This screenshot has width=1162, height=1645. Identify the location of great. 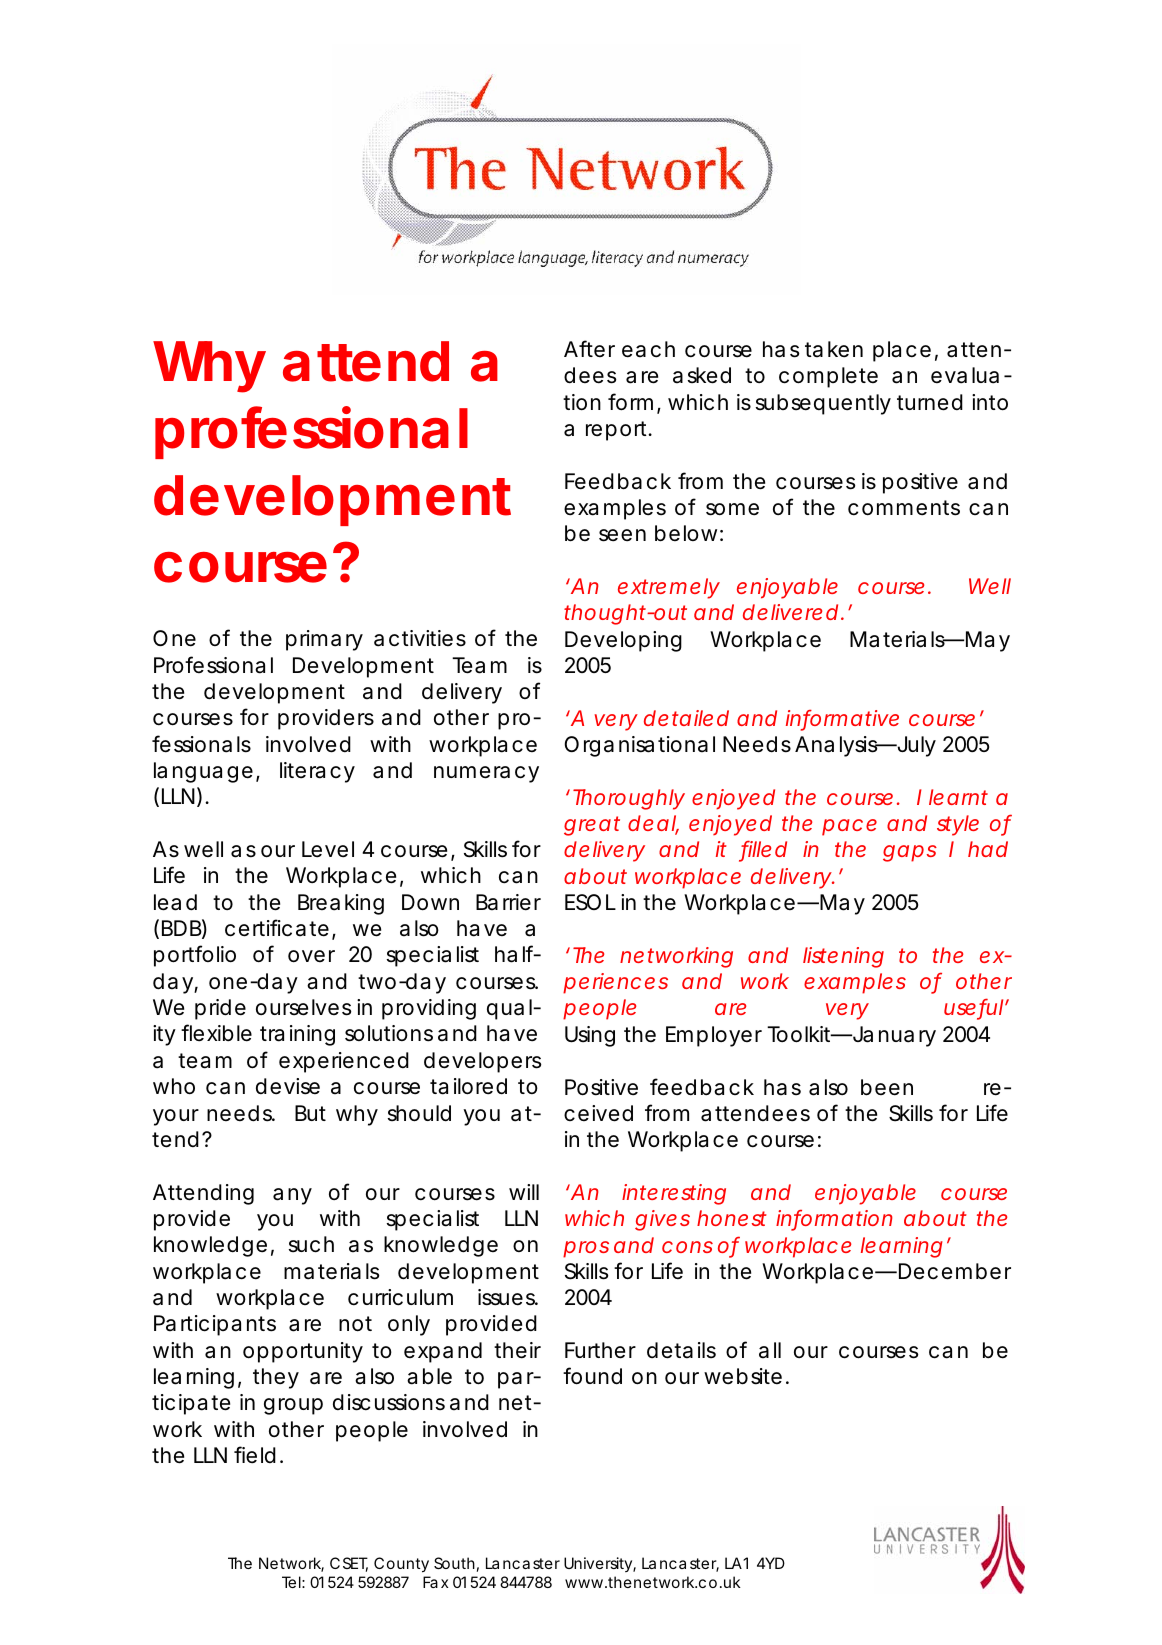
(592, 826).
